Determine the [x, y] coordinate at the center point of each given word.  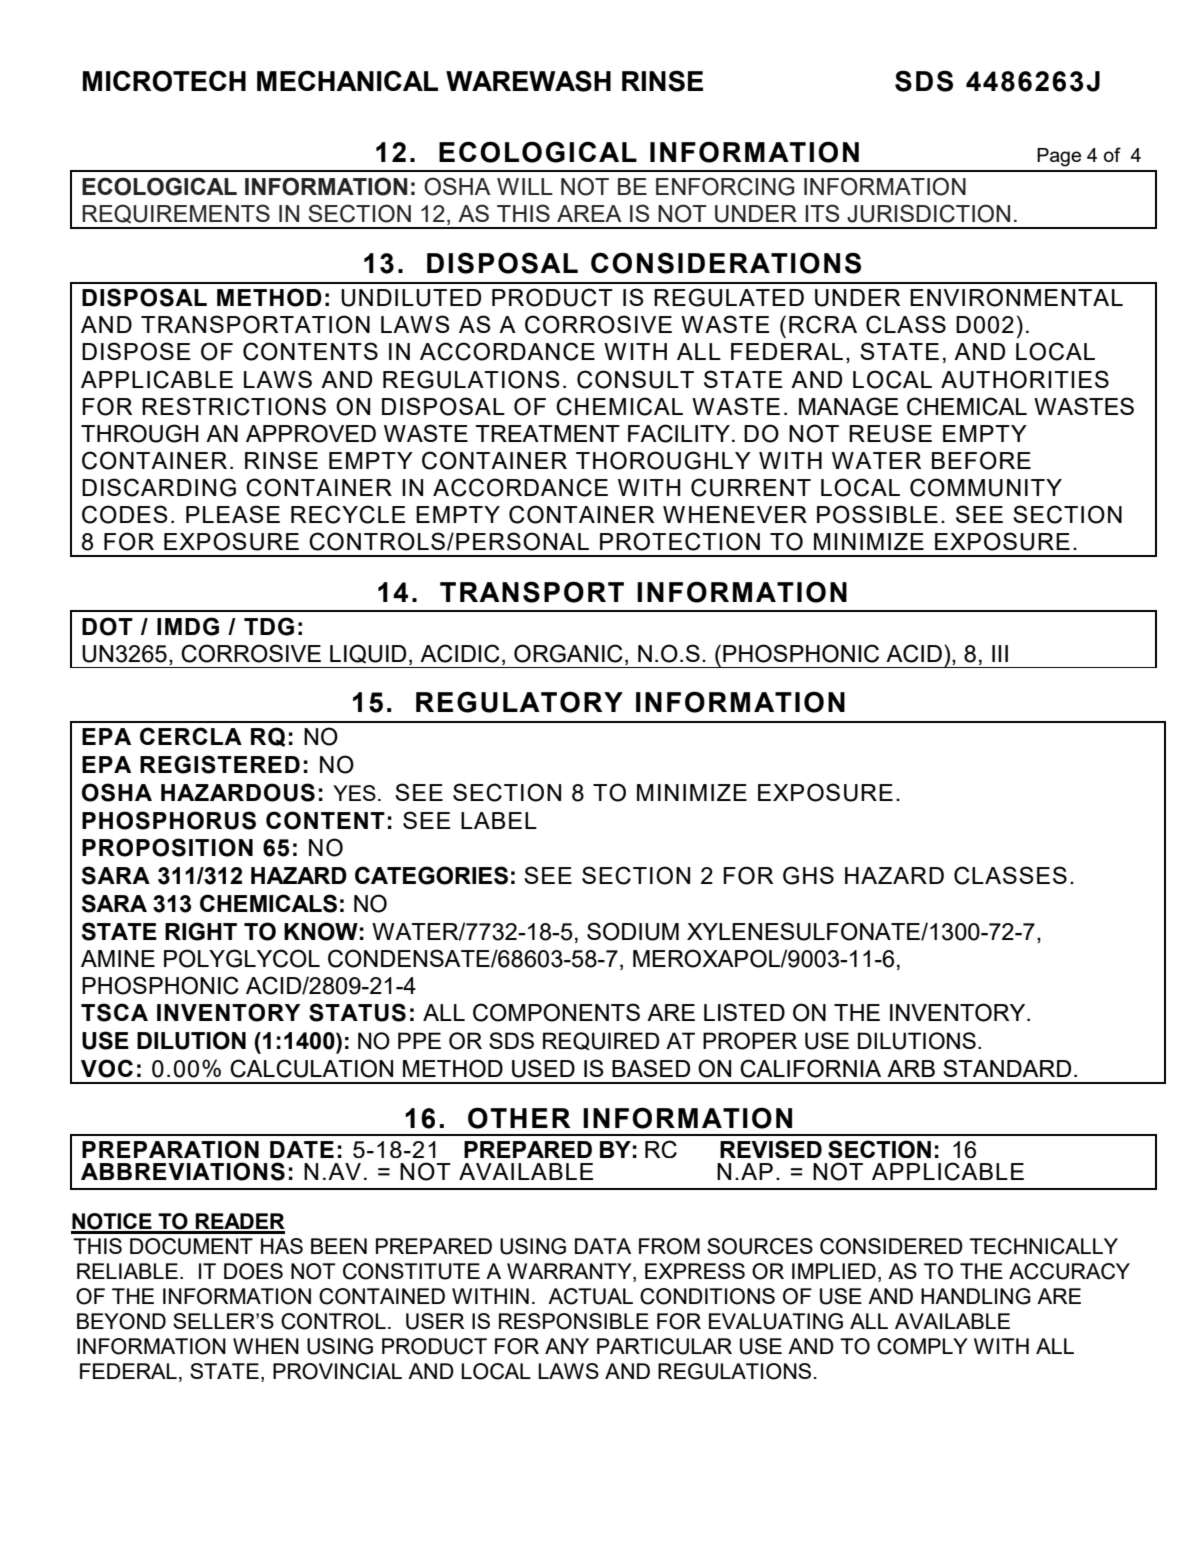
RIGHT [201, 931]
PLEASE [233, 514]
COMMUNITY [986, 487]
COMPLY [922, 1346]
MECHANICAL [347, 80]
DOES [253, 1271]
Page [1059, 157]
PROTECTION [680, 541]
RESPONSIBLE [574, 1321]
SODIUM [633, 931]
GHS [808, 875]
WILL [525, 186]
